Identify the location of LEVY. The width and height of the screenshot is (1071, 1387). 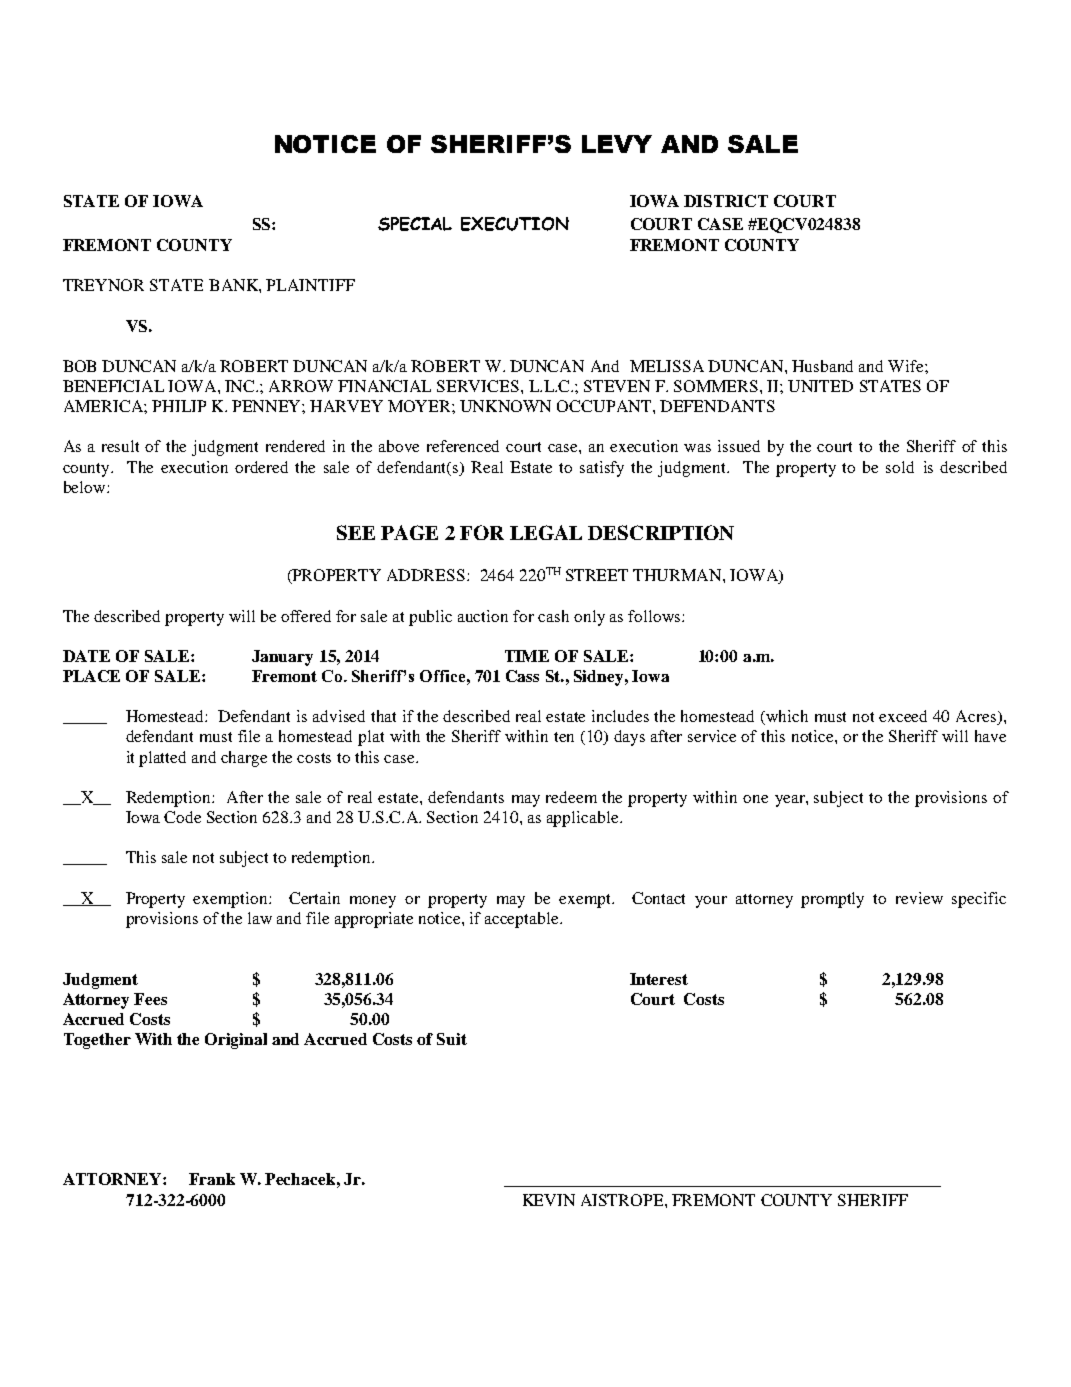
(617, 144).
